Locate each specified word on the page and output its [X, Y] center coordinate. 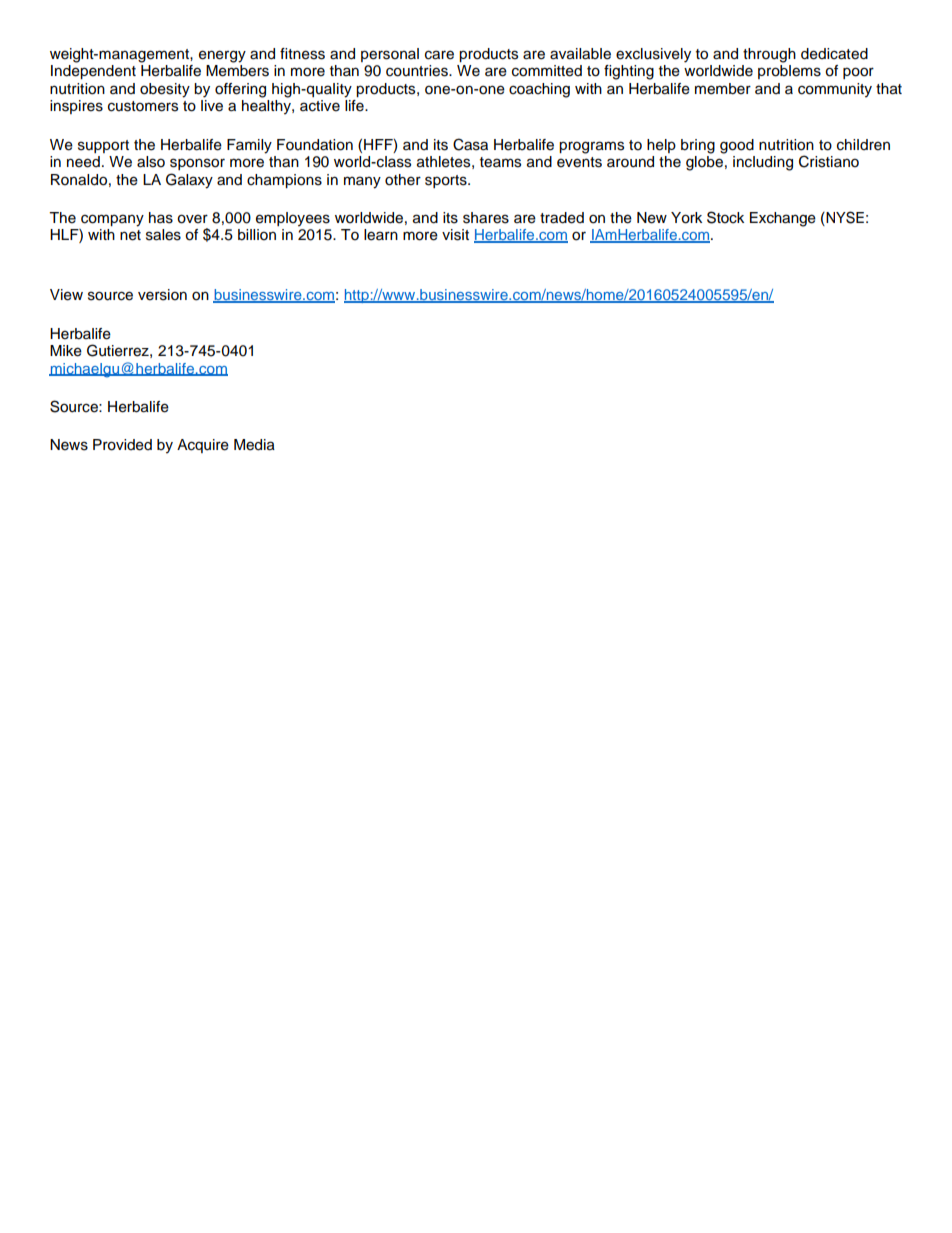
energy [222, 56]
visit [455, 235]
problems [789, 72]
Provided [122, 445]
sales [163, 235]
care [439, 55]
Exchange [783, 219]
